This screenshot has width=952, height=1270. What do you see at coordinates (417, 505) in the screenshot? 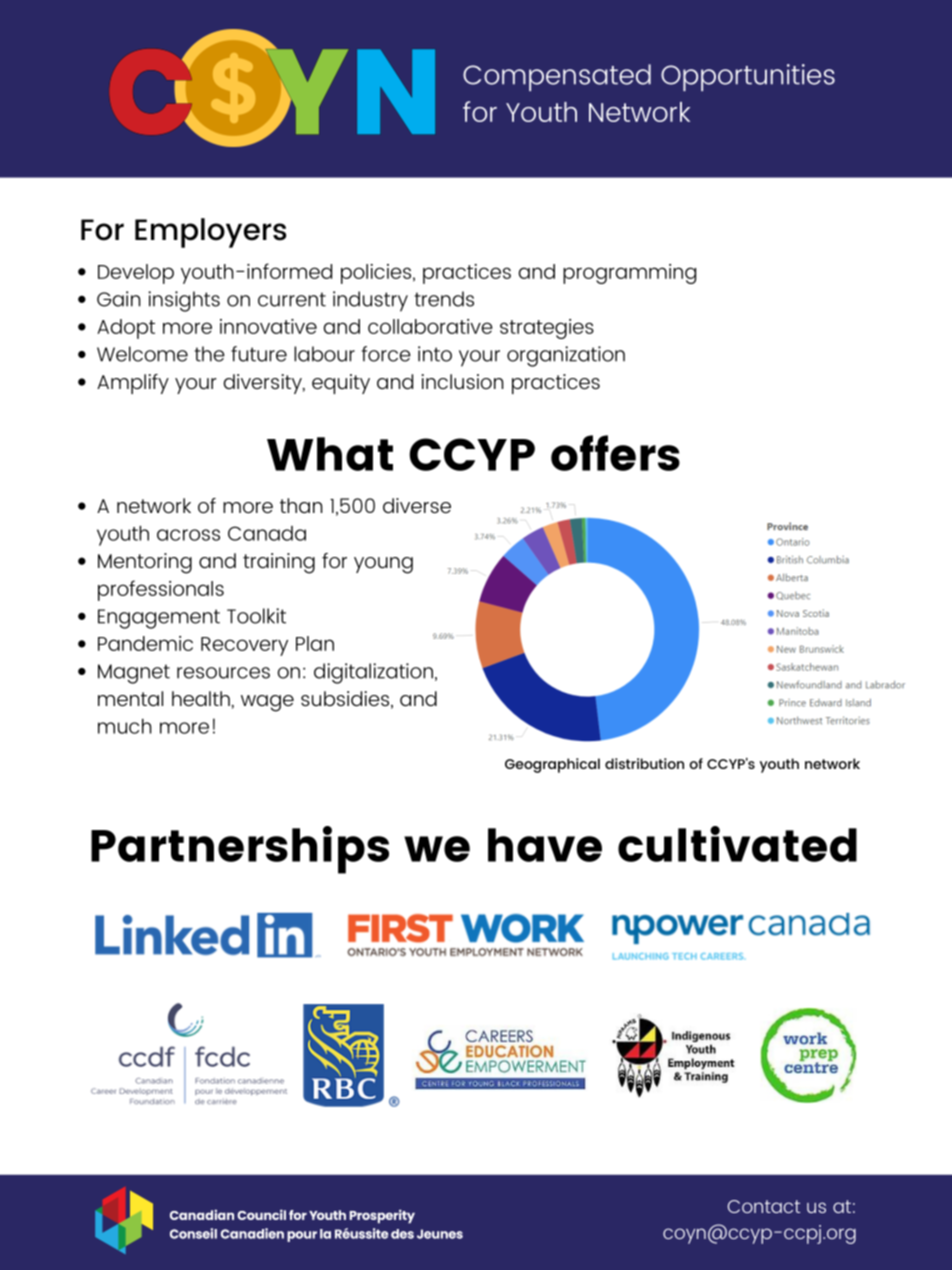
I see `diverse` at bounding box center [417, 505].
